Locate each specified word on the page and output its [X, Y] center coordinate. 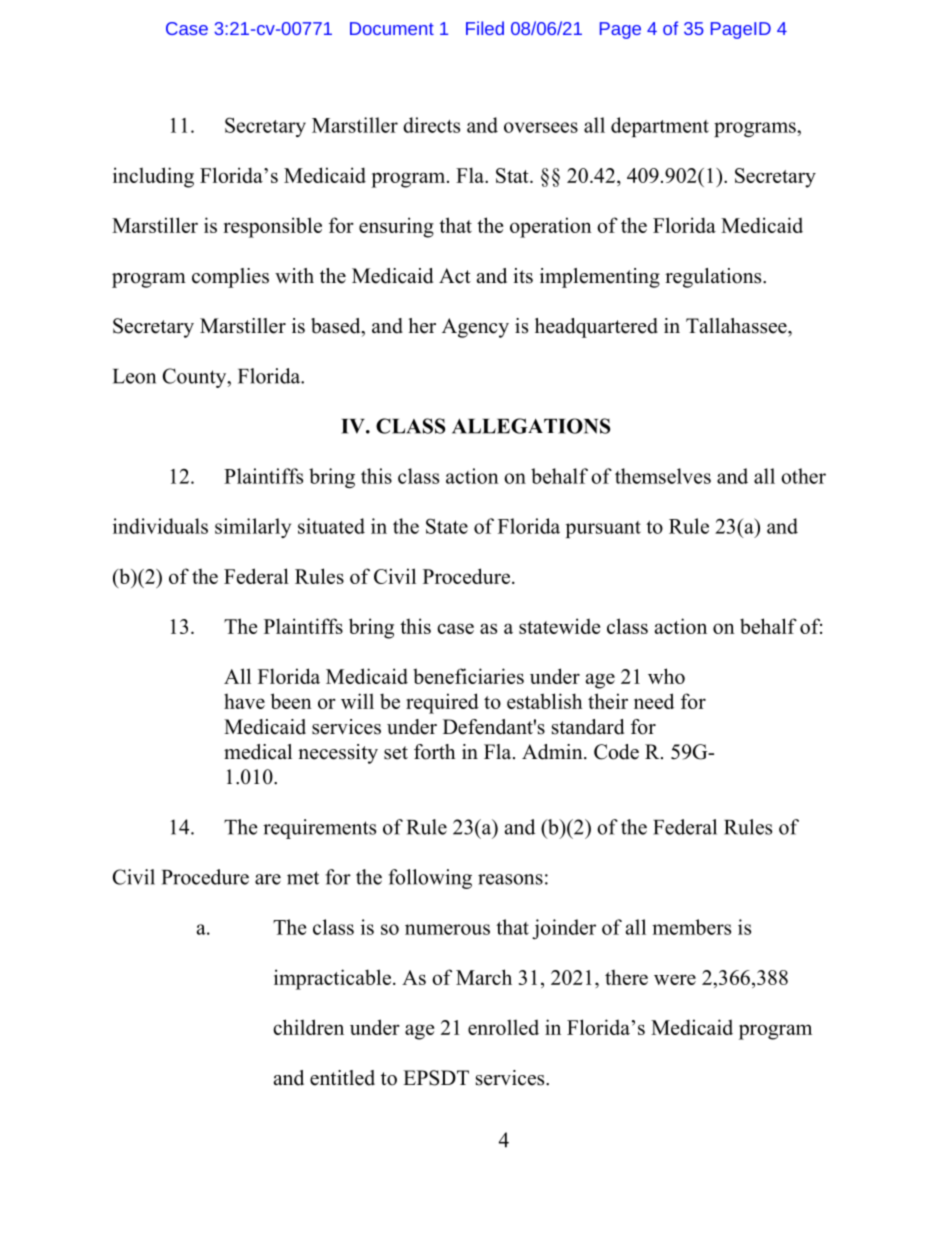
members [691, 927]
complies [230, 278]
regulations [714, 278]
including [153, 177]
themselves [663, 476]
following [430, 879]
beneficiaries [468, 676]
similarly [253, 528]
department [660, 127]
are [268, 879]
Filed [485, 28]
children [308, 1027]
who [666, 676]
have [244, 701]
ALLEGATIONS [531, 426]
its [523, 276]
